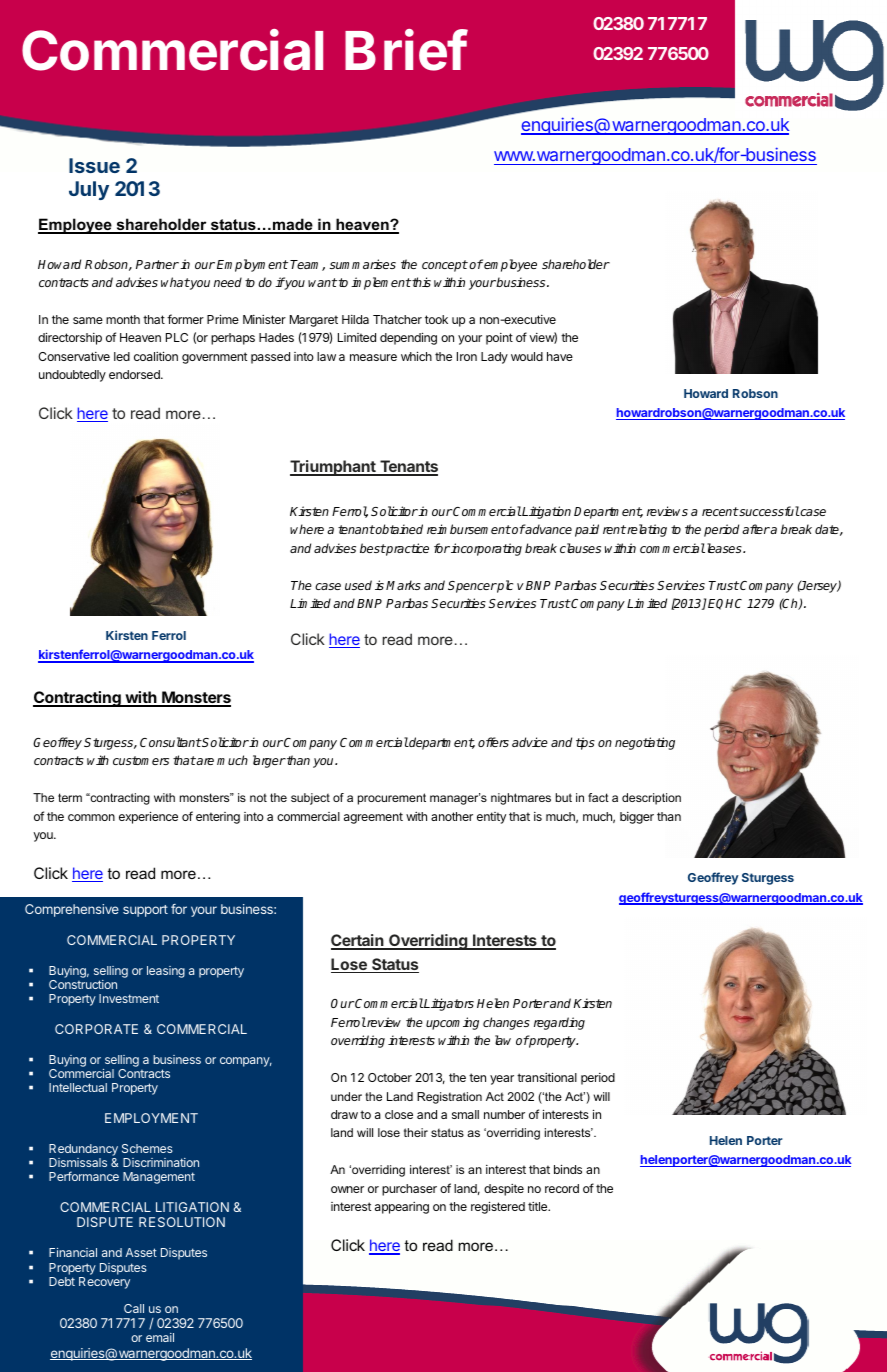 The width and height of the image is (887, 1372). Describe the element at coordinates (402, 1208) in the image. I see `appearing` at that location.
